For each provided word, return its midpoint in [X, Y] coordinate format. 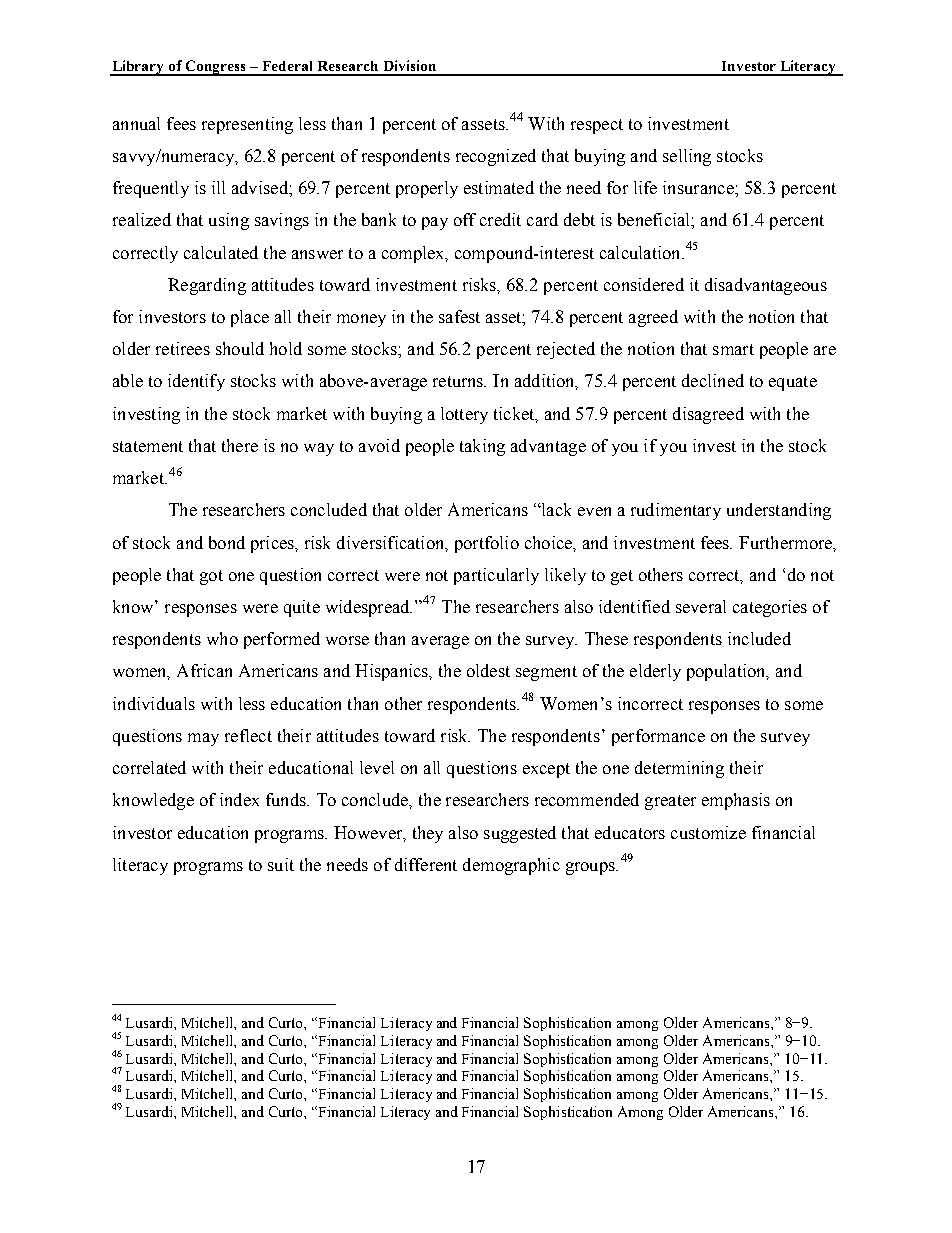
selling [687, 157]
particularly [496, 576]
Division [410, 65]
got [211, 577]
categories [770, 608]
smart [733, 349]
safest [459, 316]
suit [281, 864]
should [240, 348]
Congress [216, 68]
